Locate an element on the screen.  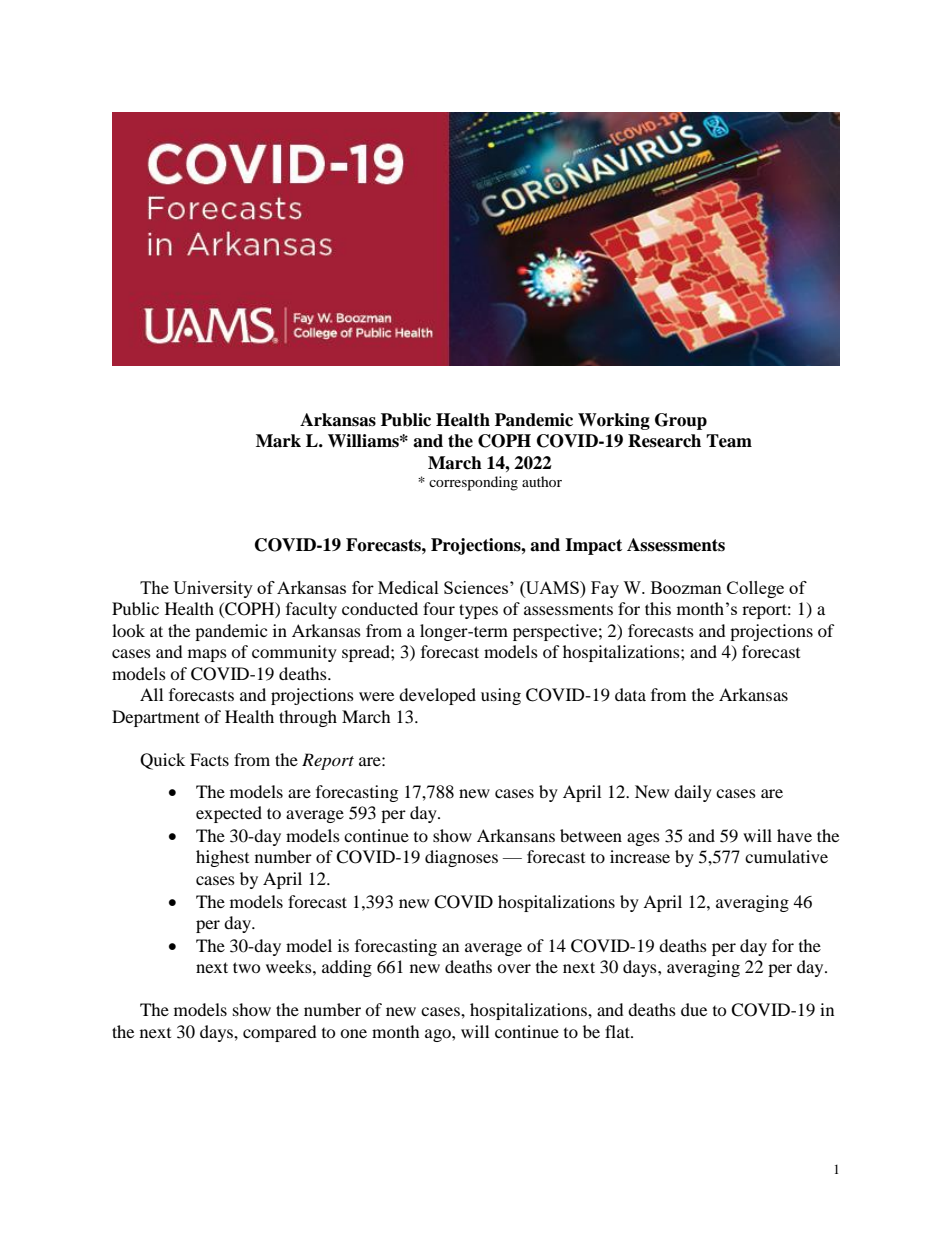
Mark is located at coordinates (278, 441).
